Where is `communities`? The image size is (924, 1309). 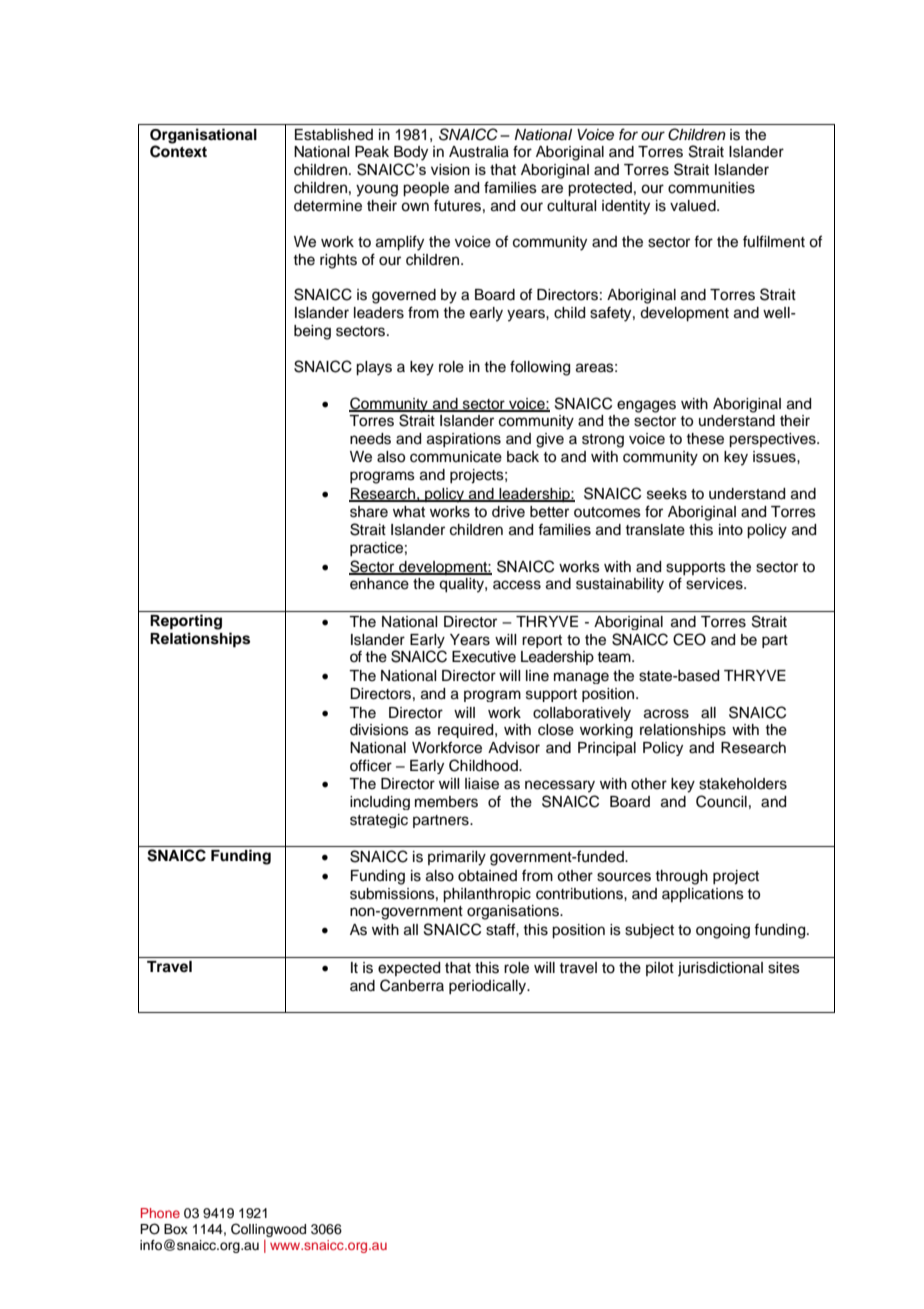 communities is located at coordinates (711, 188).
